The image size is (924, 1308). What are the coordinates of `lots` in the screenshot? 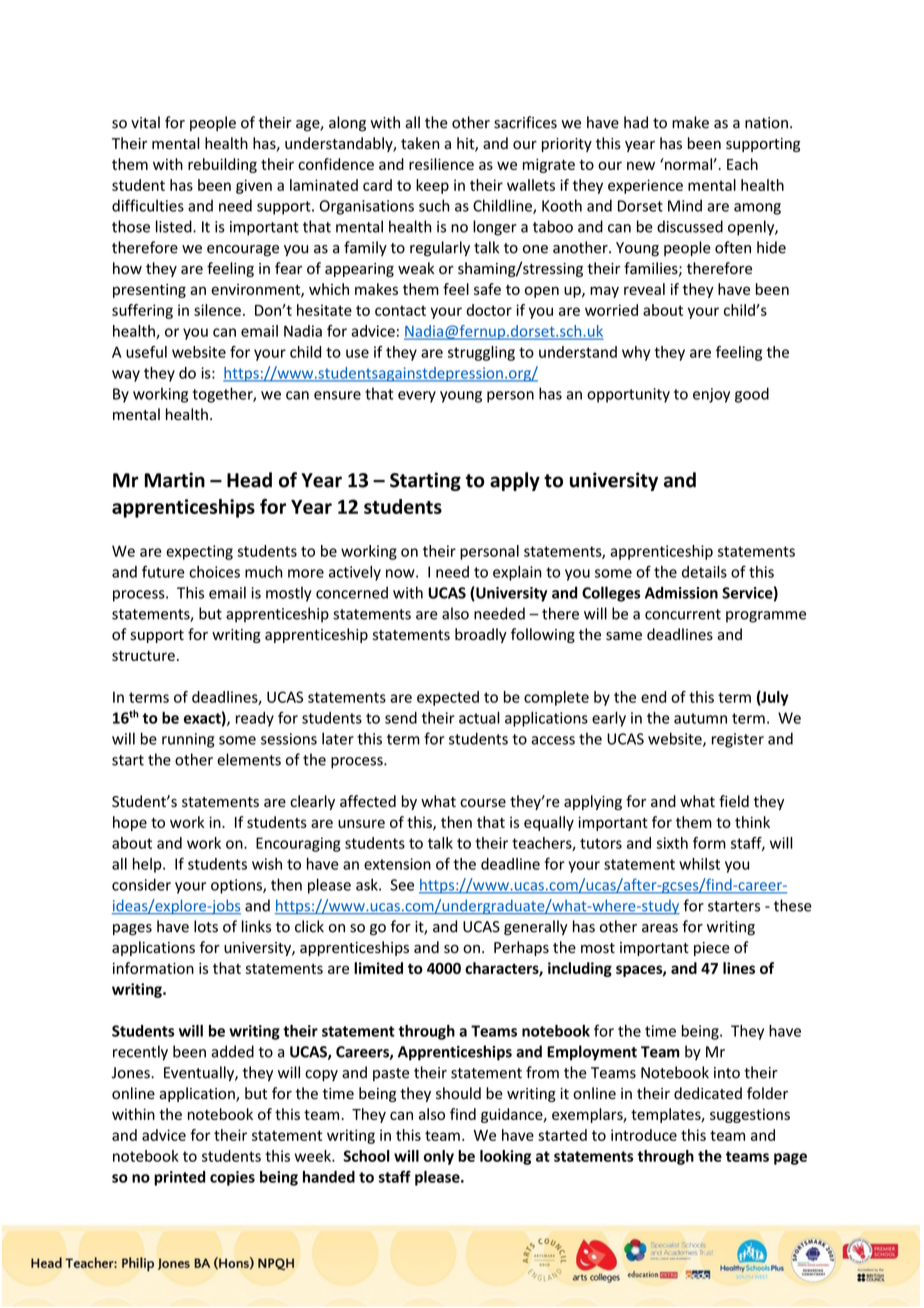 It's located at (206, 926).
